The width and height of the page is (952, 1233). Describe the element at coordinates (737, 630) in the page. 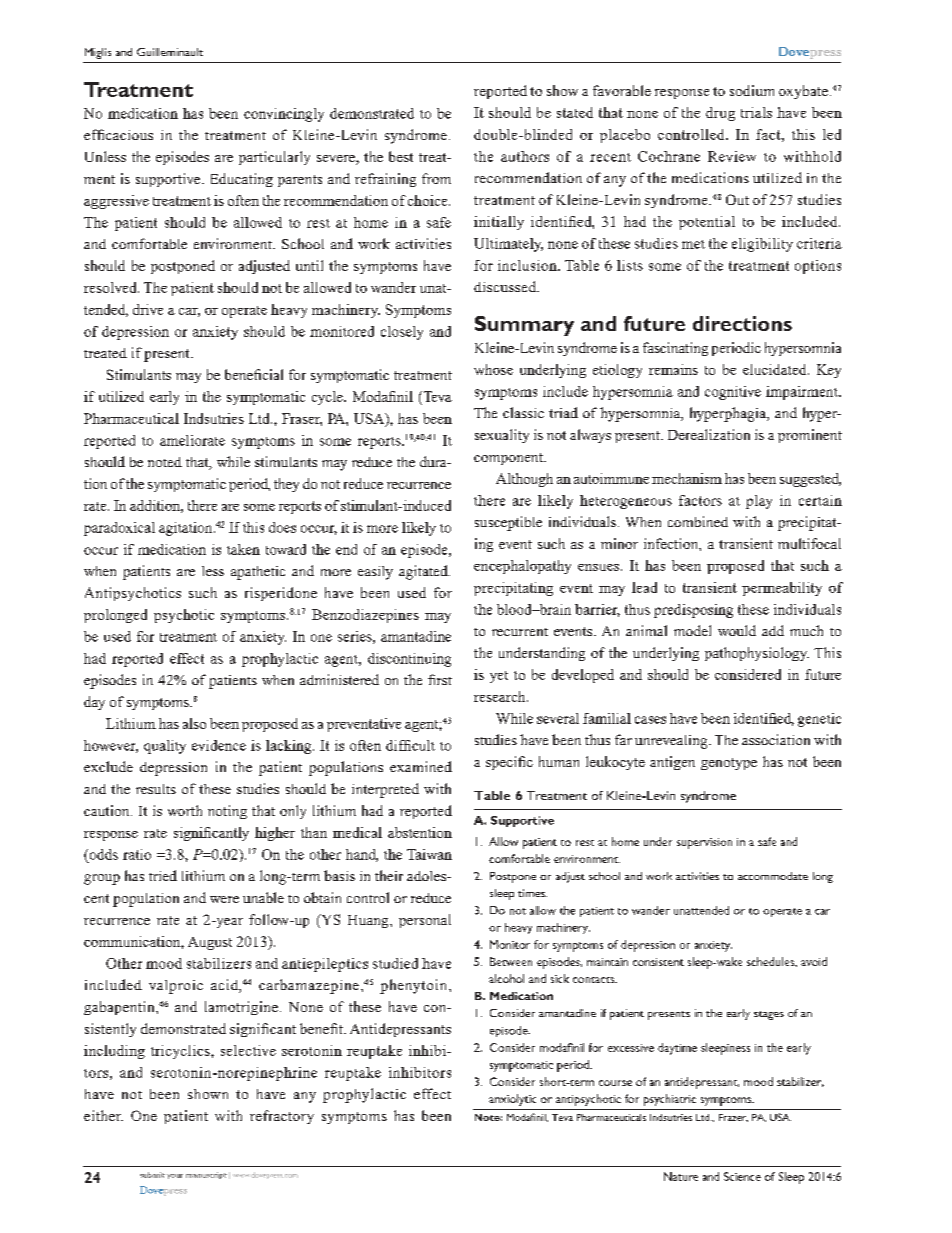

I see `would` at that location.
